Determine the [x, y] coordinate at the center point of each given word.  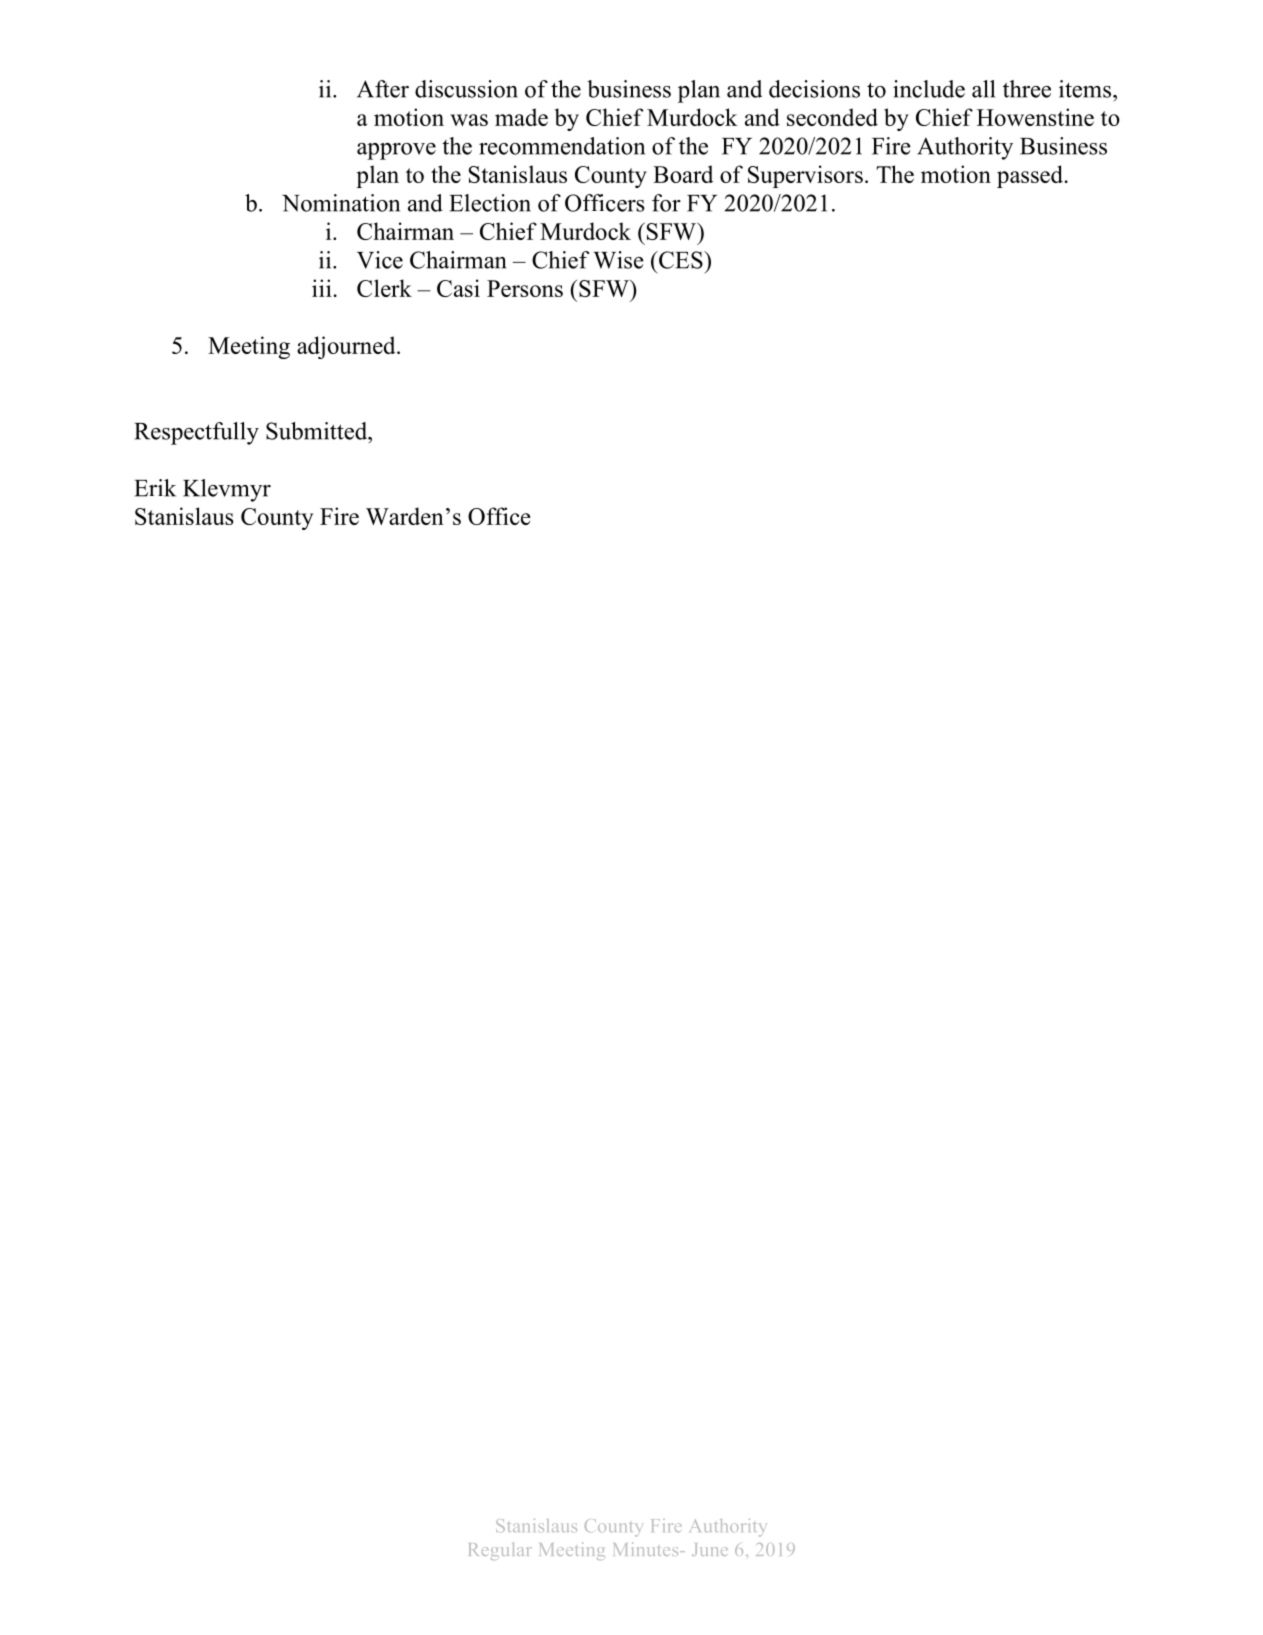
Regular [500, 1551]
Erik [155, 488]
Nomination [341, 203]
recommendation [562, 146]
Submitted [318, 431]
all [983, 89]
